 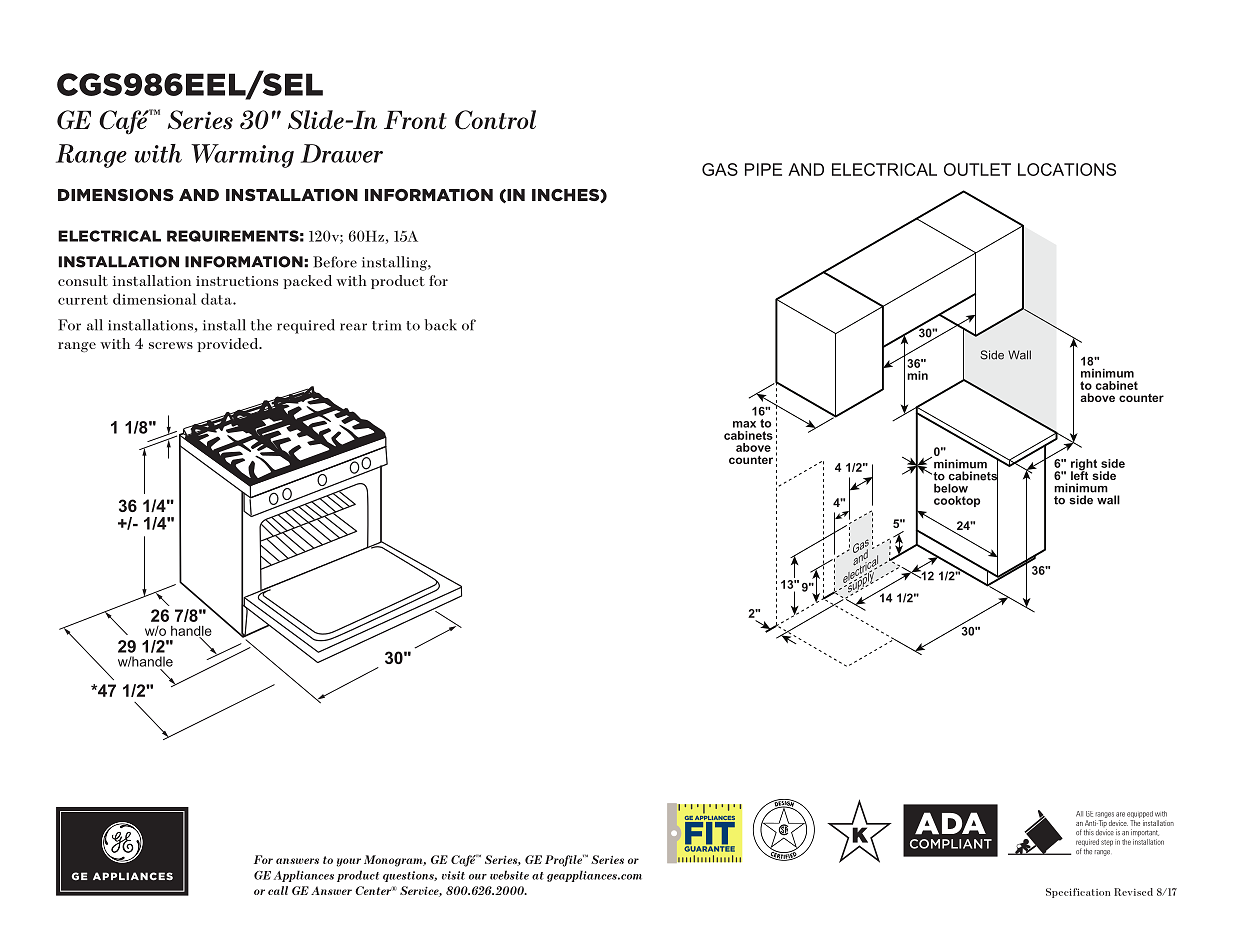 I want to click on Warming, so click(x=242, y=156).
